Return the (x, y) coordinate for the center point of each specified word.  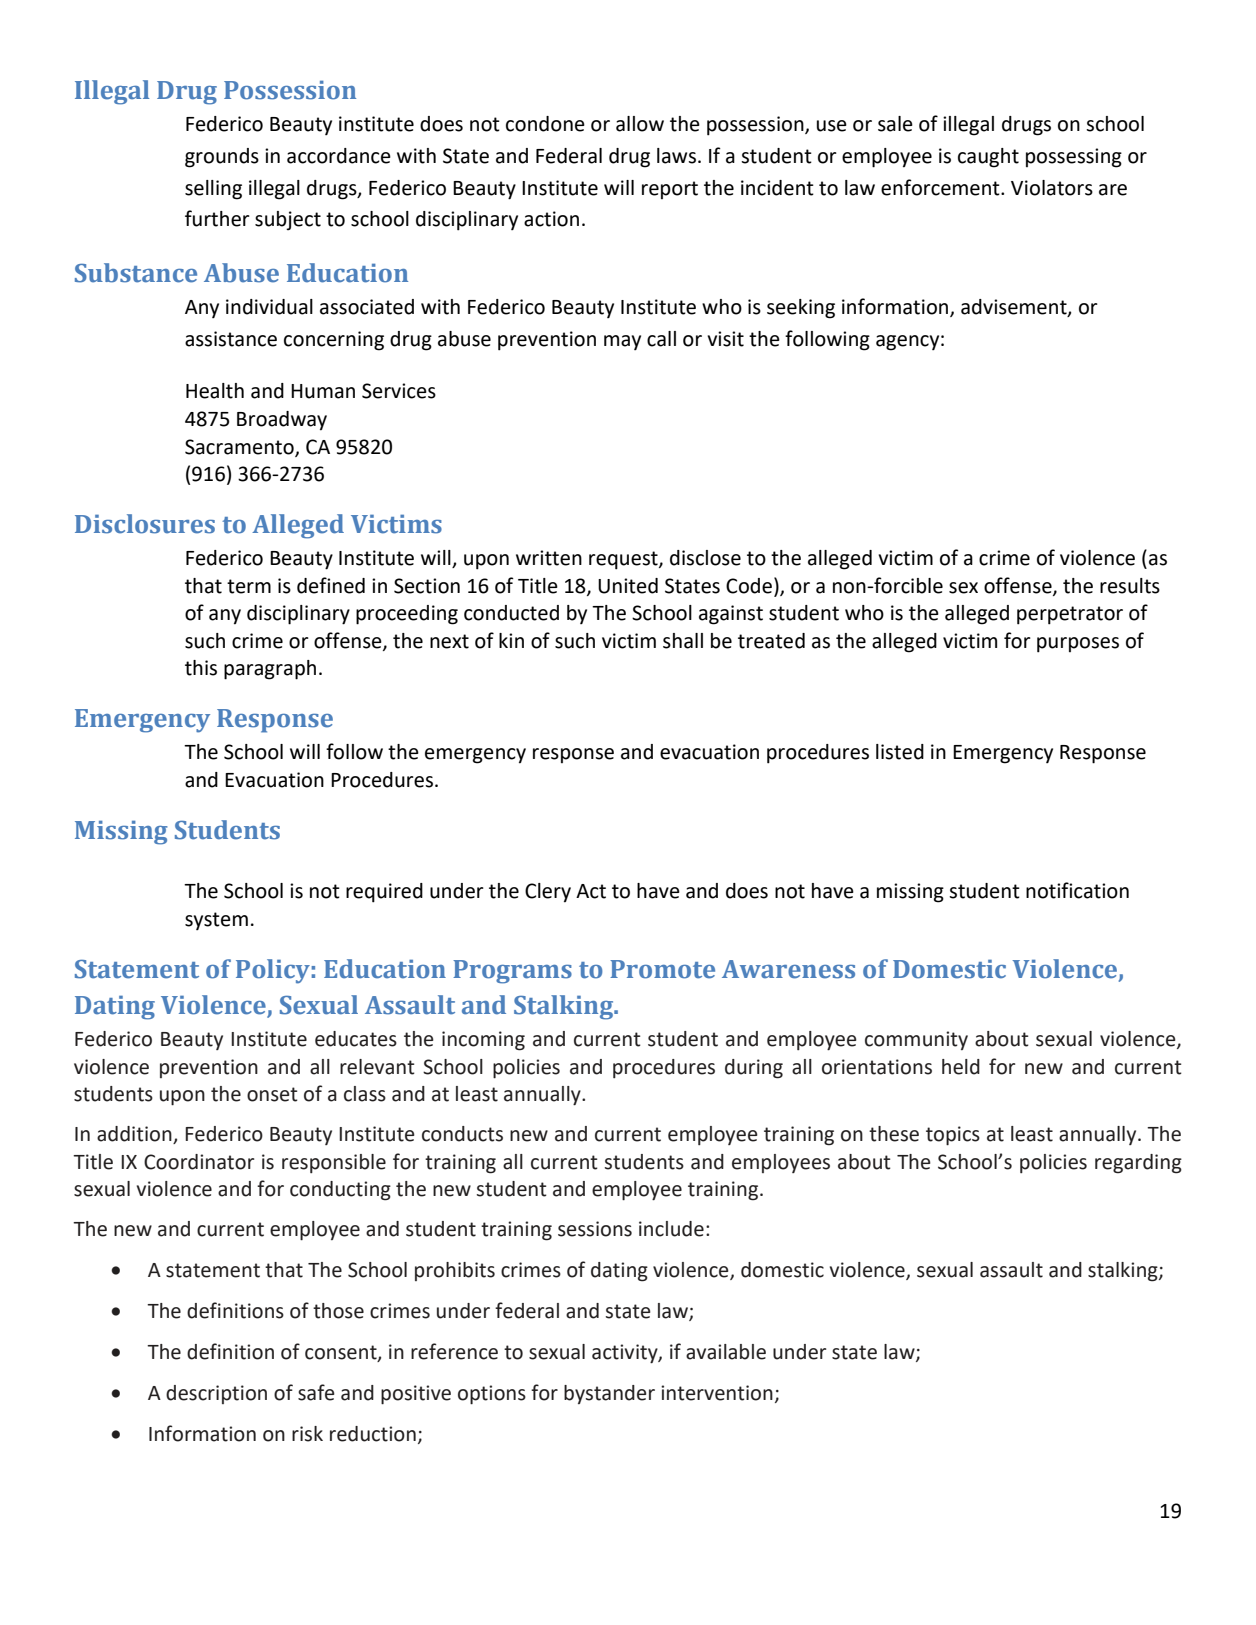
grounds (222, 158)
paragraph (270, 670)
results (1130, 586)
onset (272, 1094)
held (961, 1067)
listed (900, 752)
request (624, 560)
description (216, 1394)
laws (676, 156)
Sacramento (240, 447)
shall (683, 641)
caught (988, 158)
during (754, 1069)
